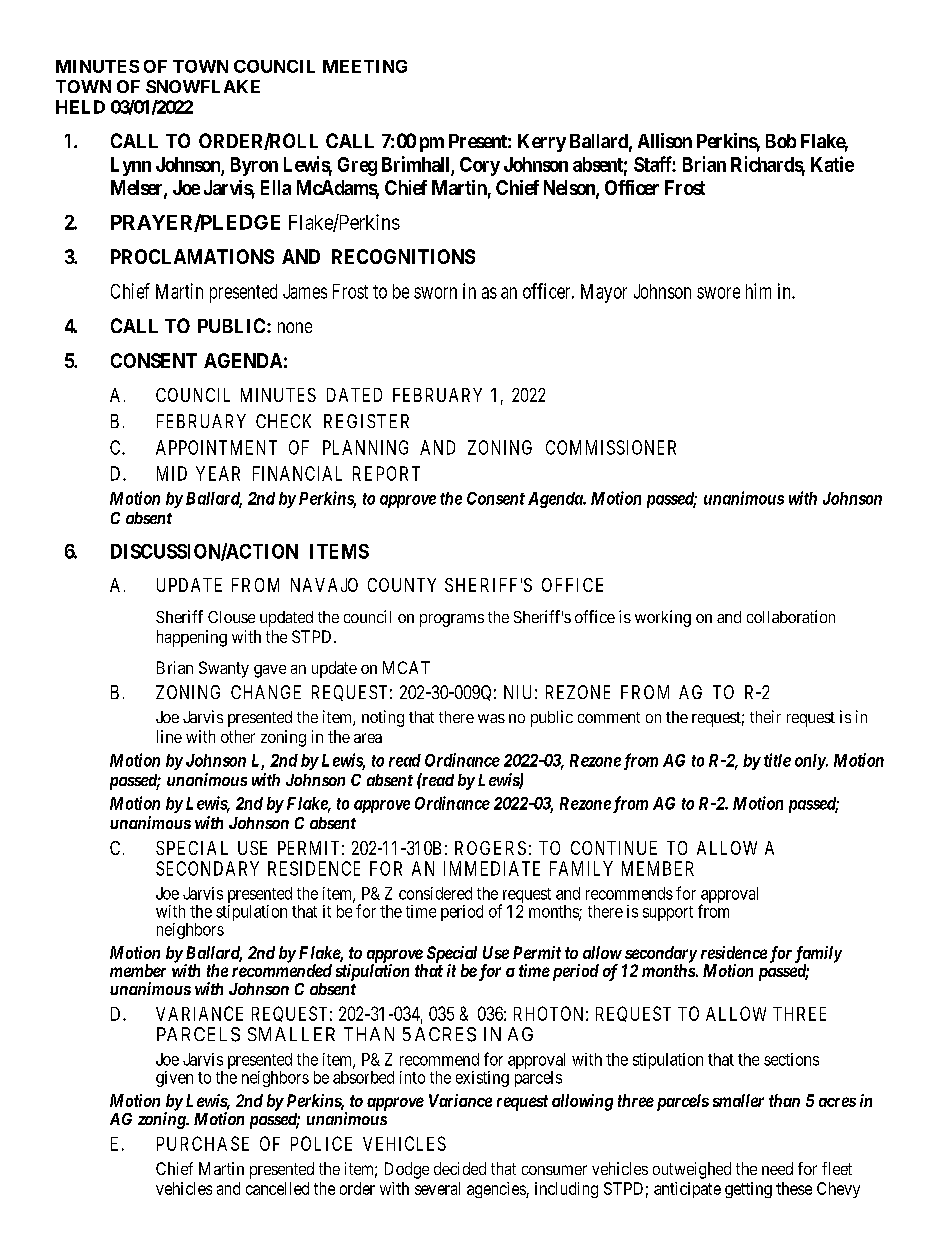 This image has height=1233, width=952. I want to click on programs, so click(452, 620).
